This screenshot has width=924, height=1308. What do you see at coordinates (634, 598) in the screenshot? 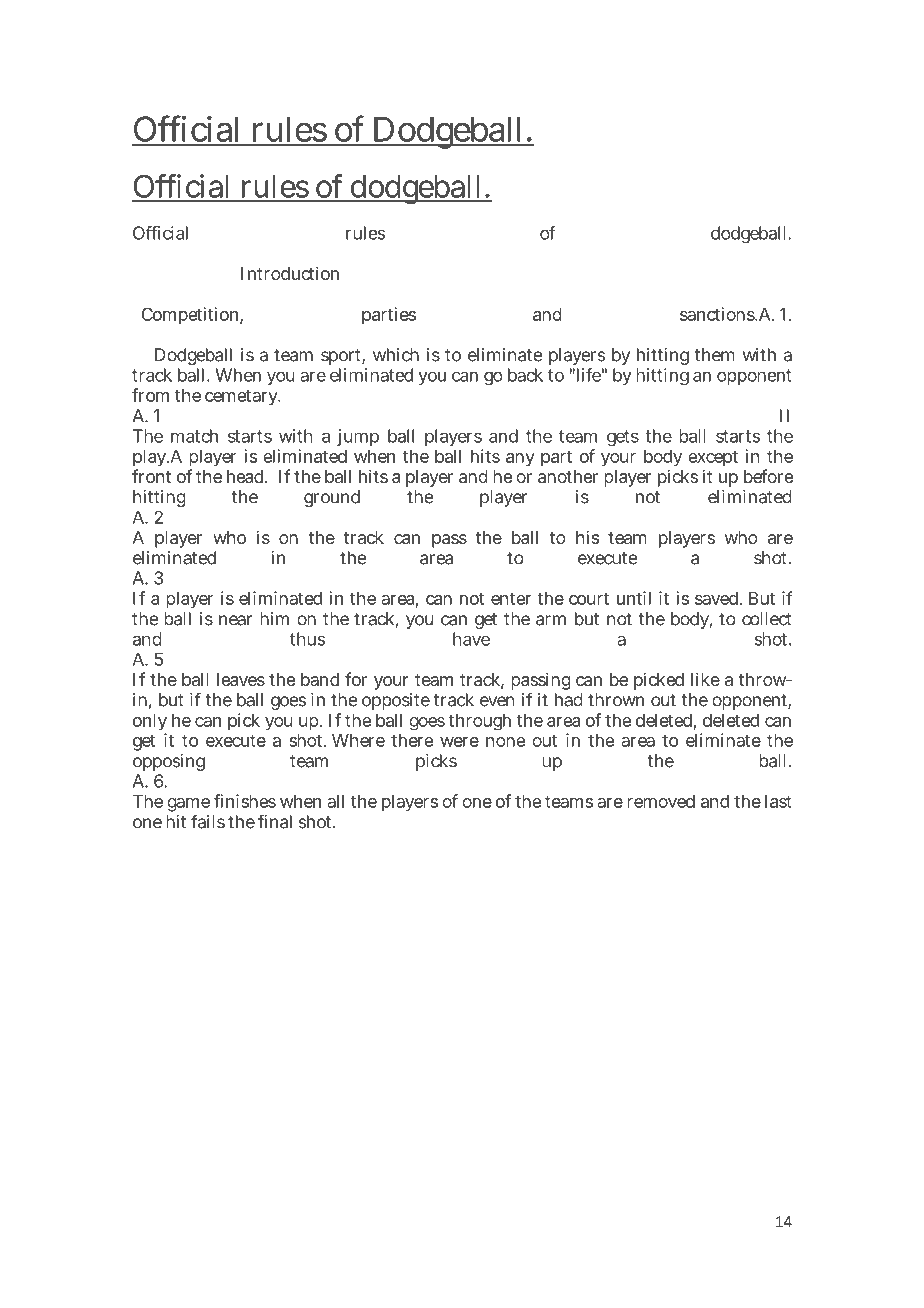
I see `until` at bounding box center [634, 598].
